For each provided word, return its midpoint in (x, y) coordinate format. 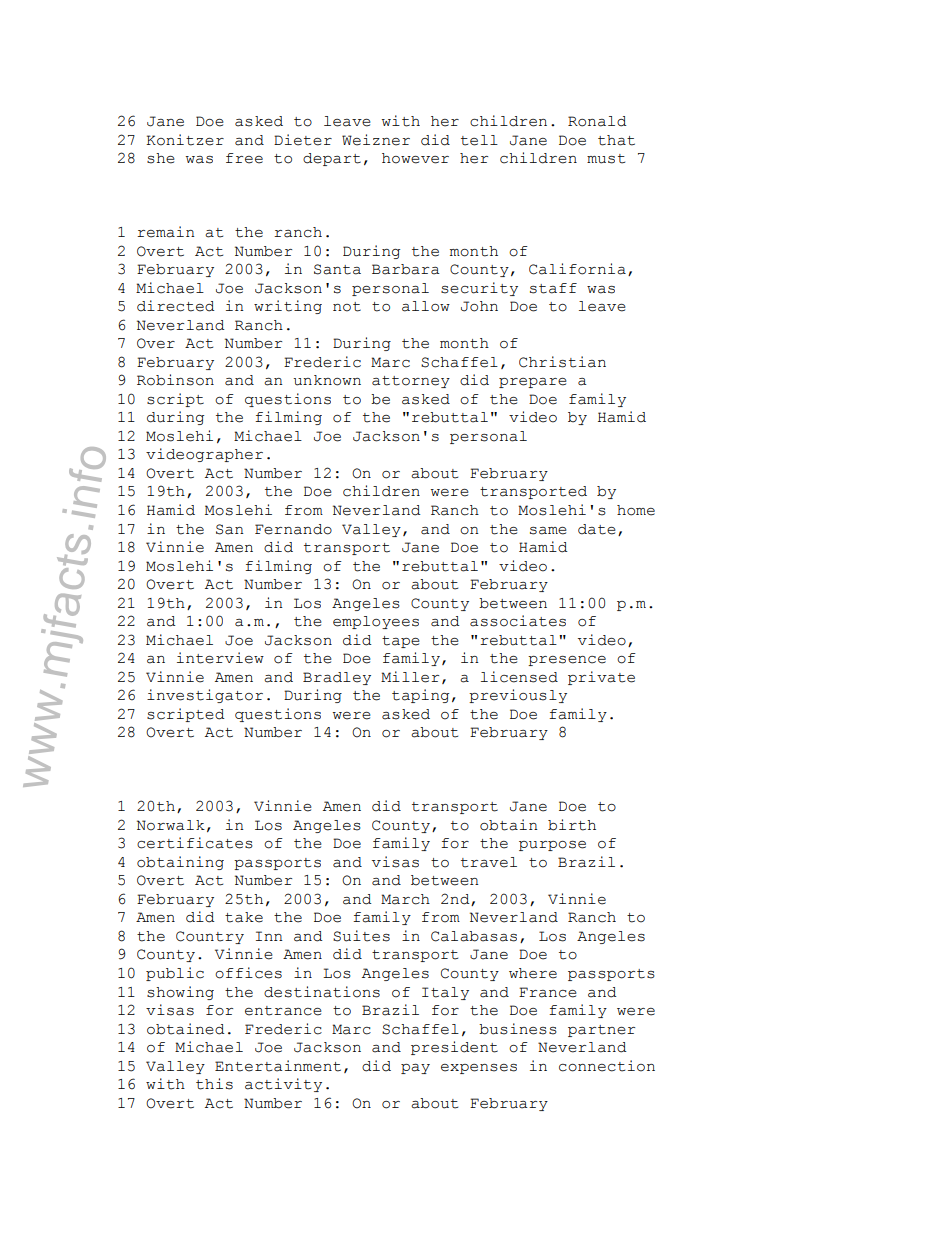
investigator (205, 696)
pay (415, 1069)
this (214, 1084)
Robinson (175, 380)
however (415, 158)
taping (420, 696)
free (244, 158)
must (606, 159)
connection (607, 1066)
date (597, 529)
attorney (411, 382)
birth (572, 825)
